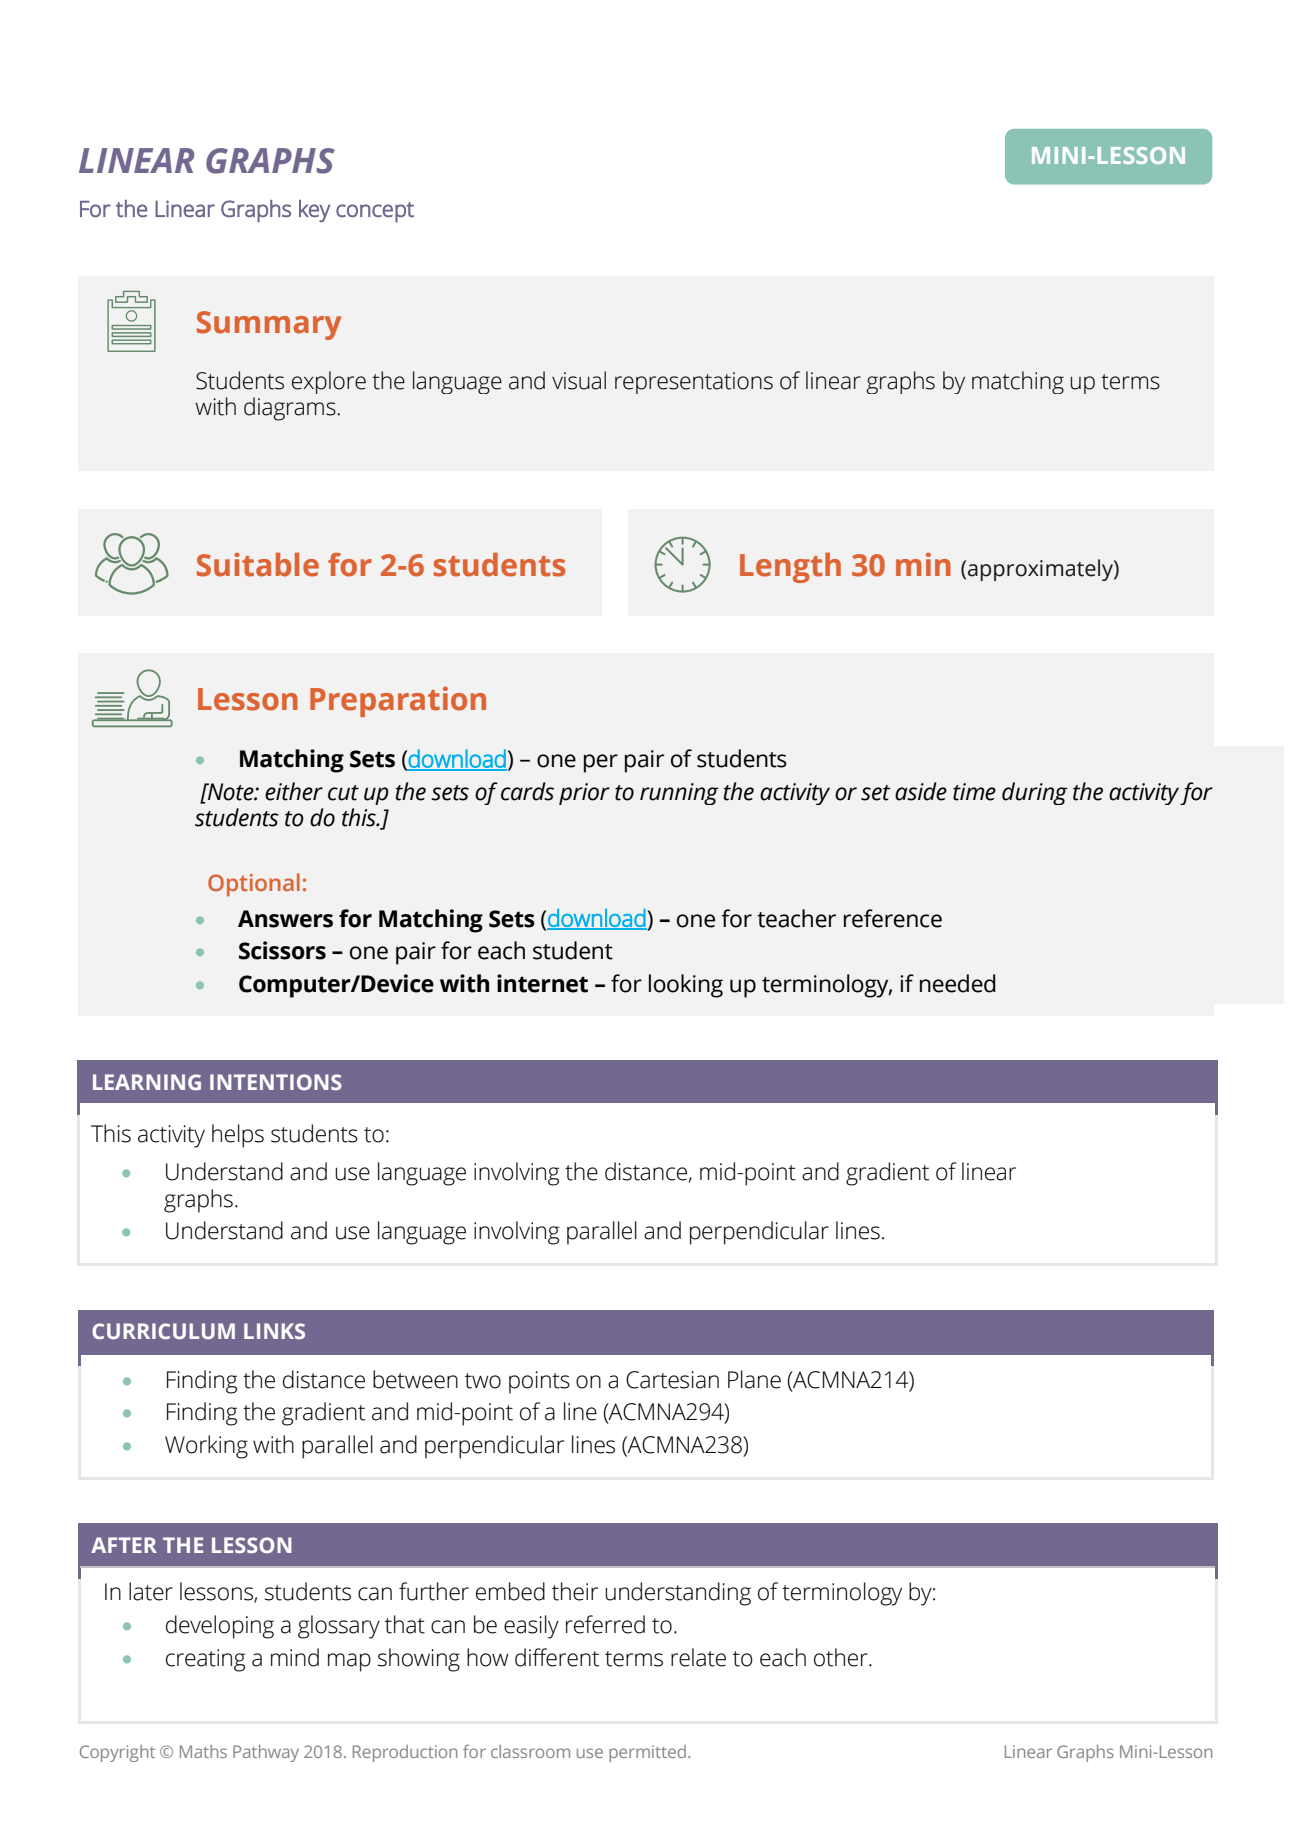  What do you see at coordinates (579, 380) in the page?
I see `visual` at bounding box center [579, 380].
